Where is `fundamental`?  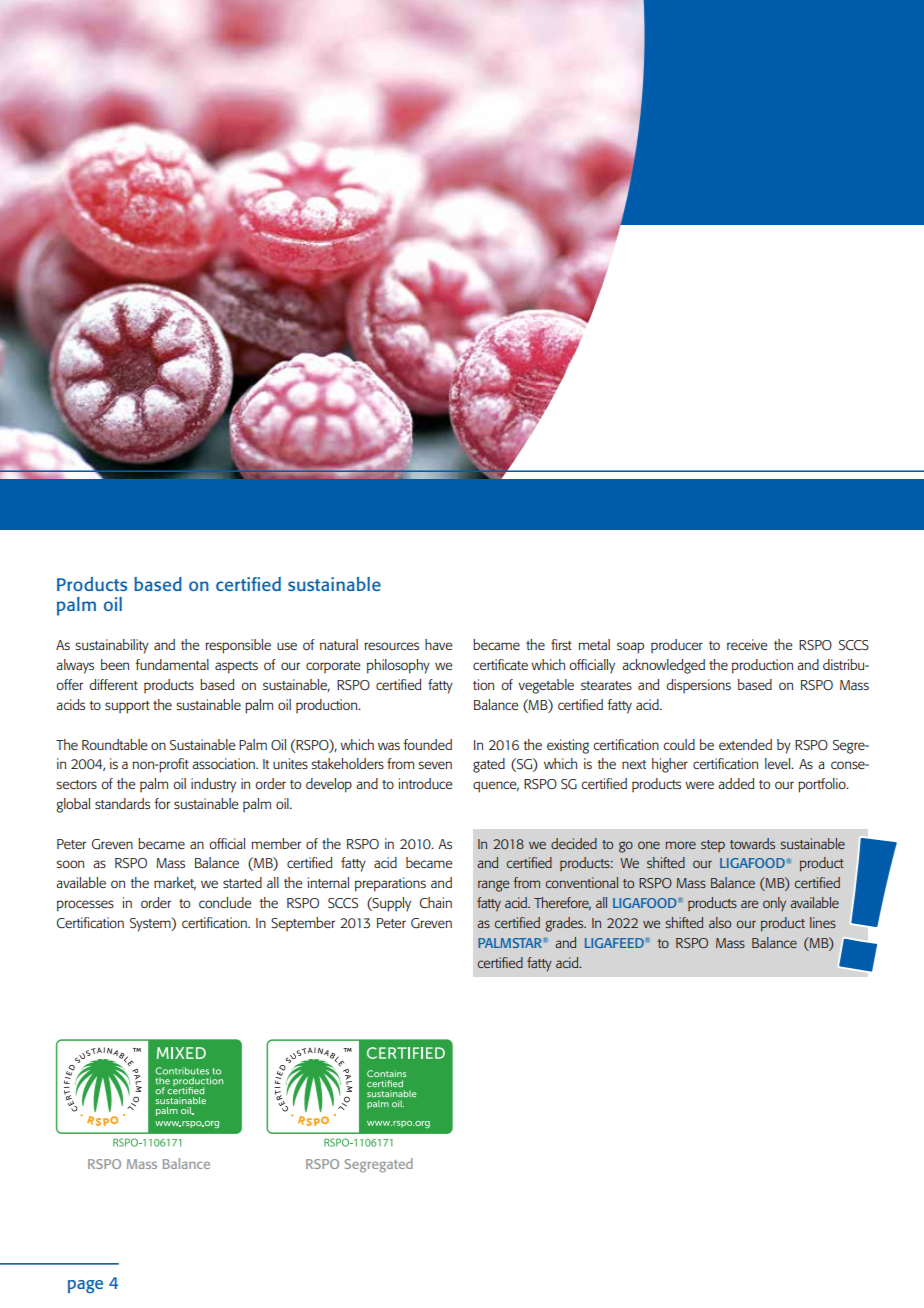
fundamental is located at coordinates (172, 664).
